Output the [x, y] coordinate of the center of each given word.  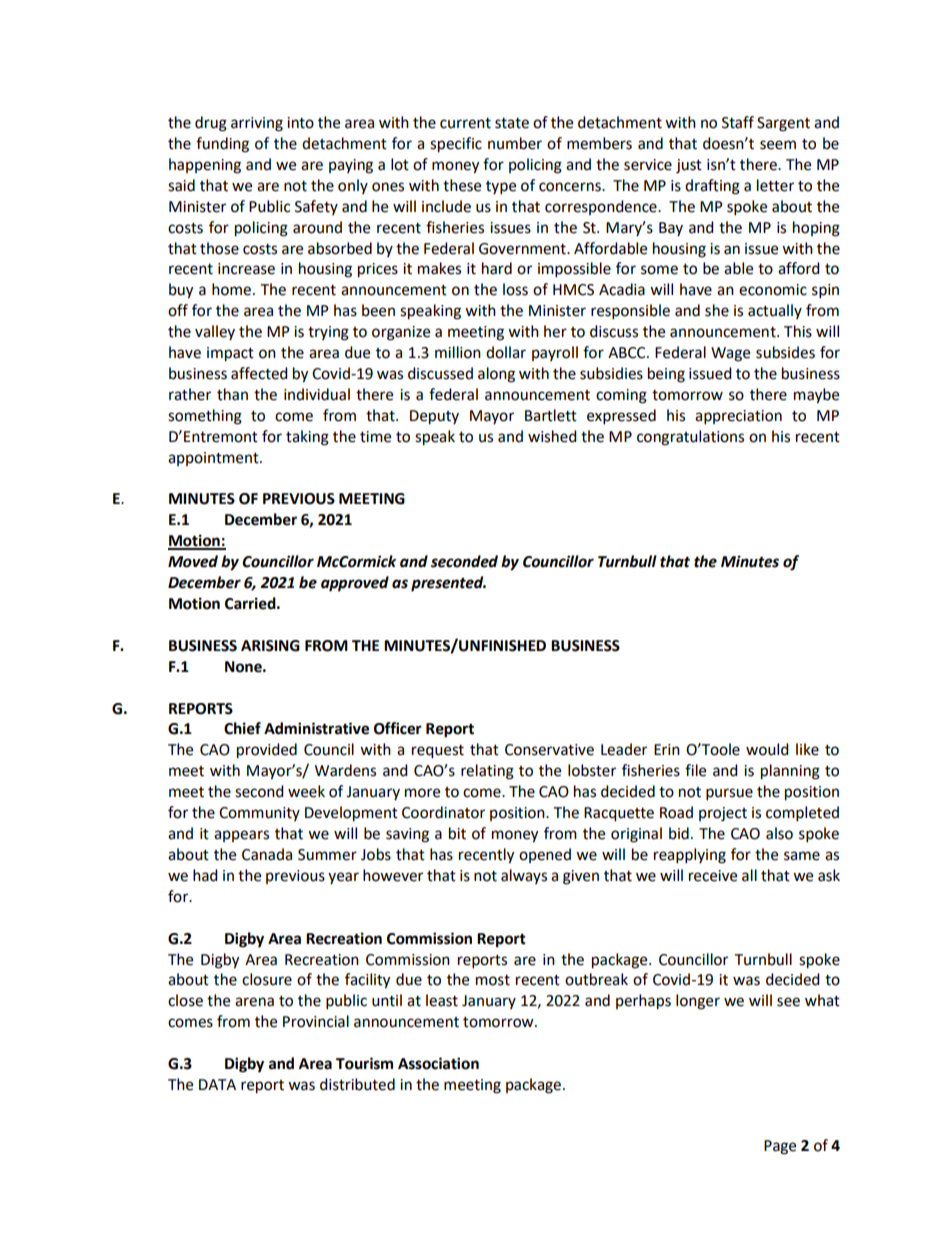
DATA [217, 1084]
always [524, 876]
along [496, 375]
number [515, 143]
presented [448, 584]
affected [259, 373]
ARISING [270, 646]
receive [713, 876]
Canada [267, 854]
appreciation [738, 417]
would [767, 749]
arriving [257, 124]
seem [778, 145]
